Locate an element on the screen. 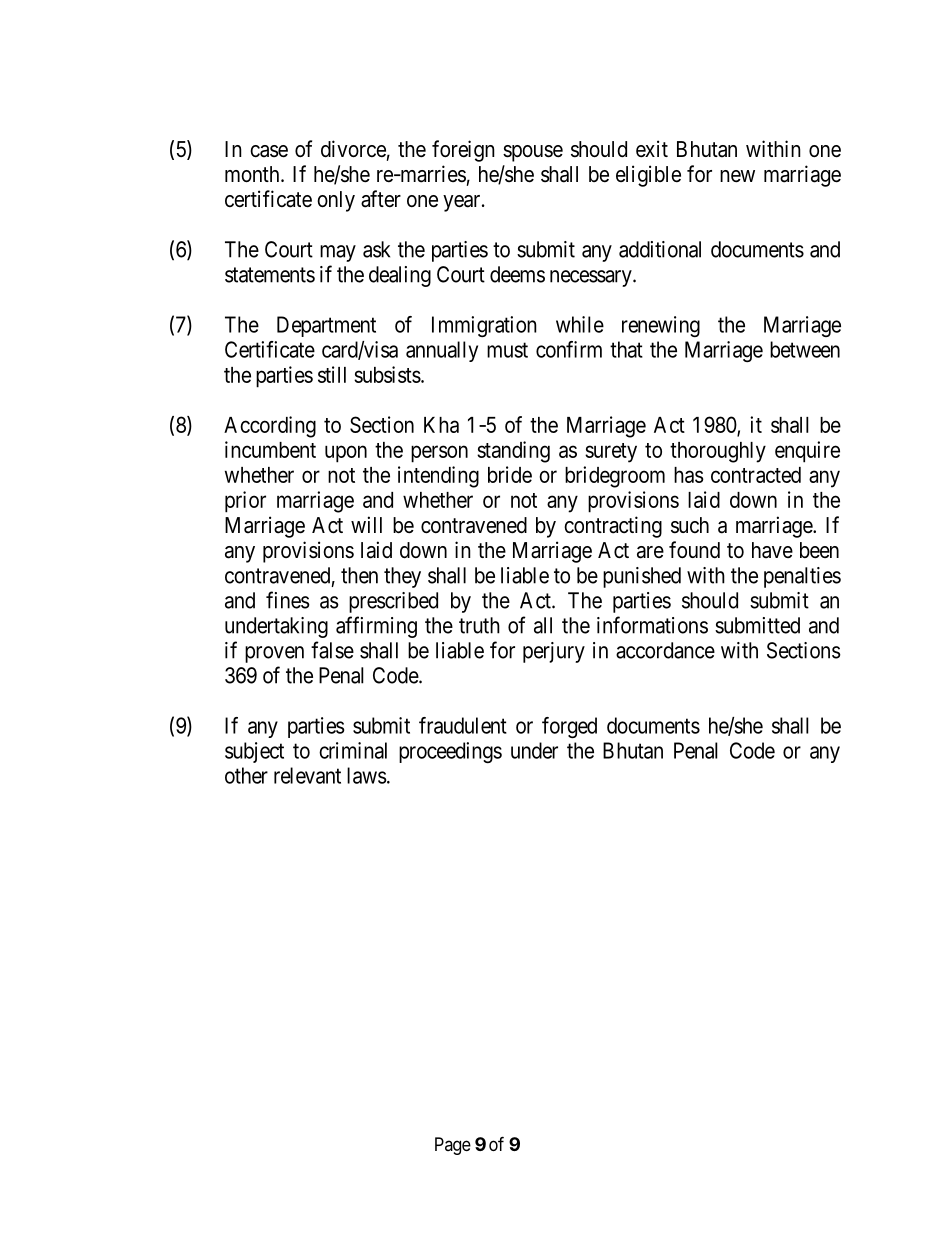 The height and width of the screenshot is (1233, 952). spouse is located at coordinates (533, 153).
